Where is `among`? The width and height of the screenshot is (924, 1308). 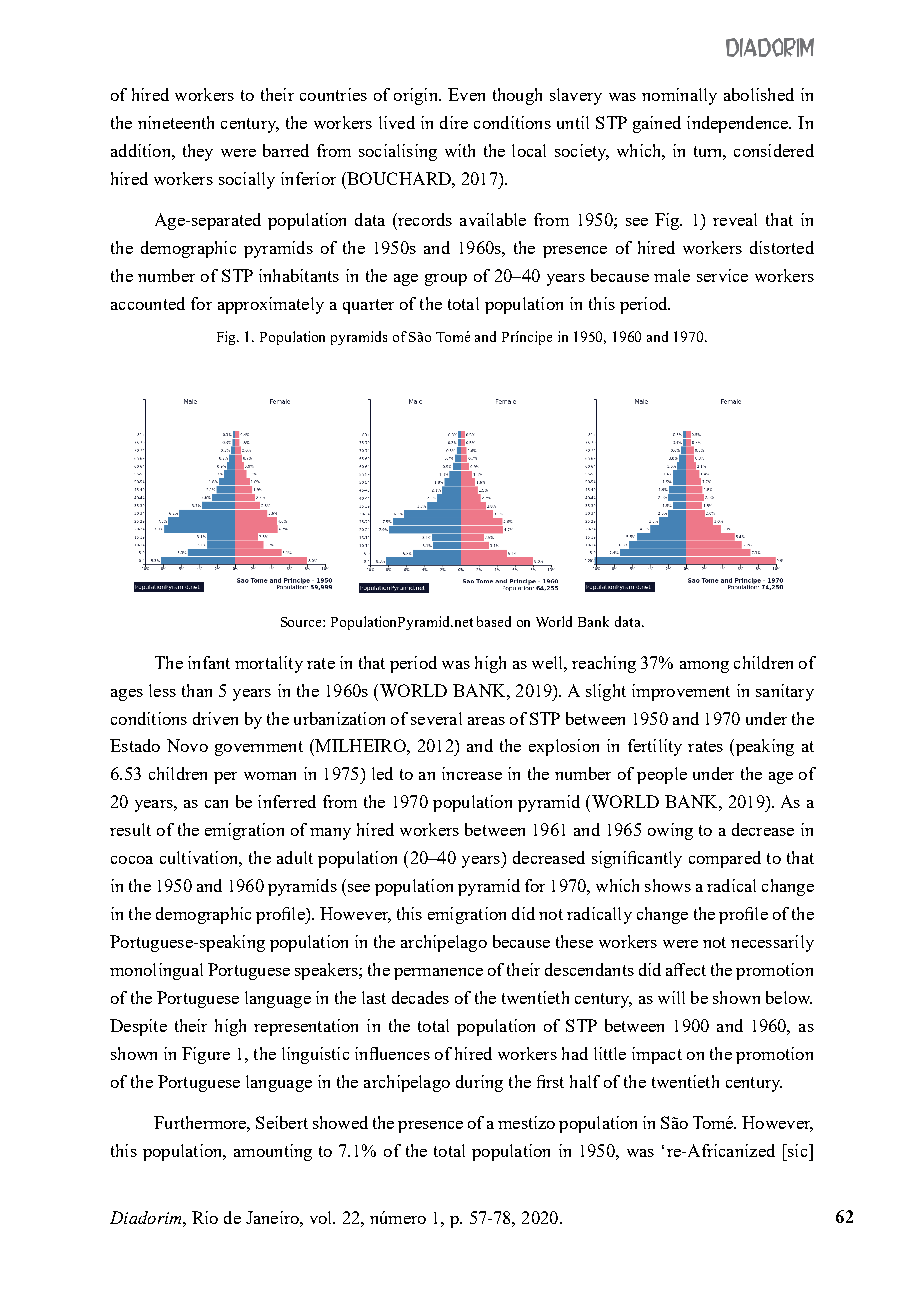 among is located at coordinates (704, 667).
